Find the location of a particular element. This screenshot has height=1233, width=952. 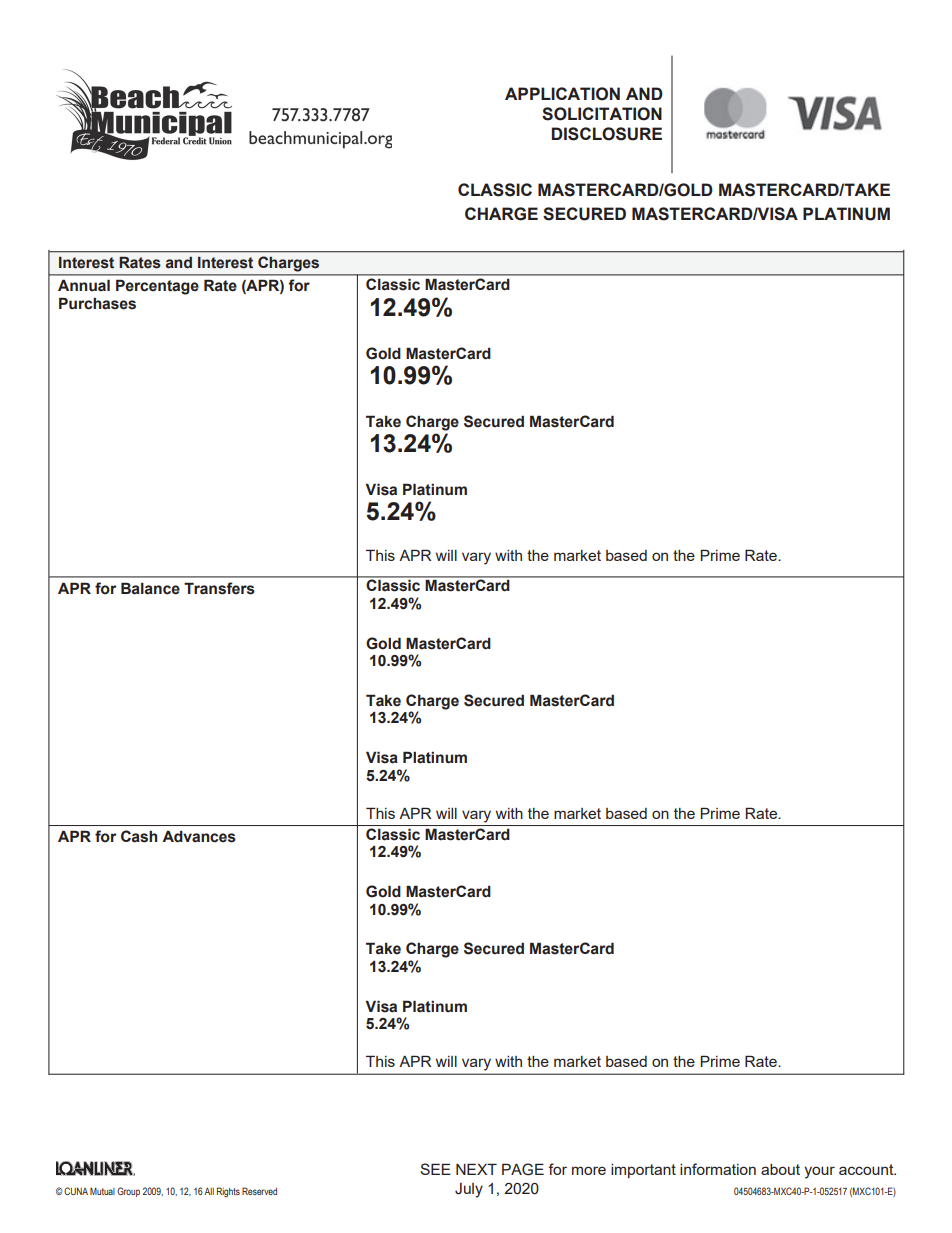

APPLICATION is located at coordinates (562, 94).
